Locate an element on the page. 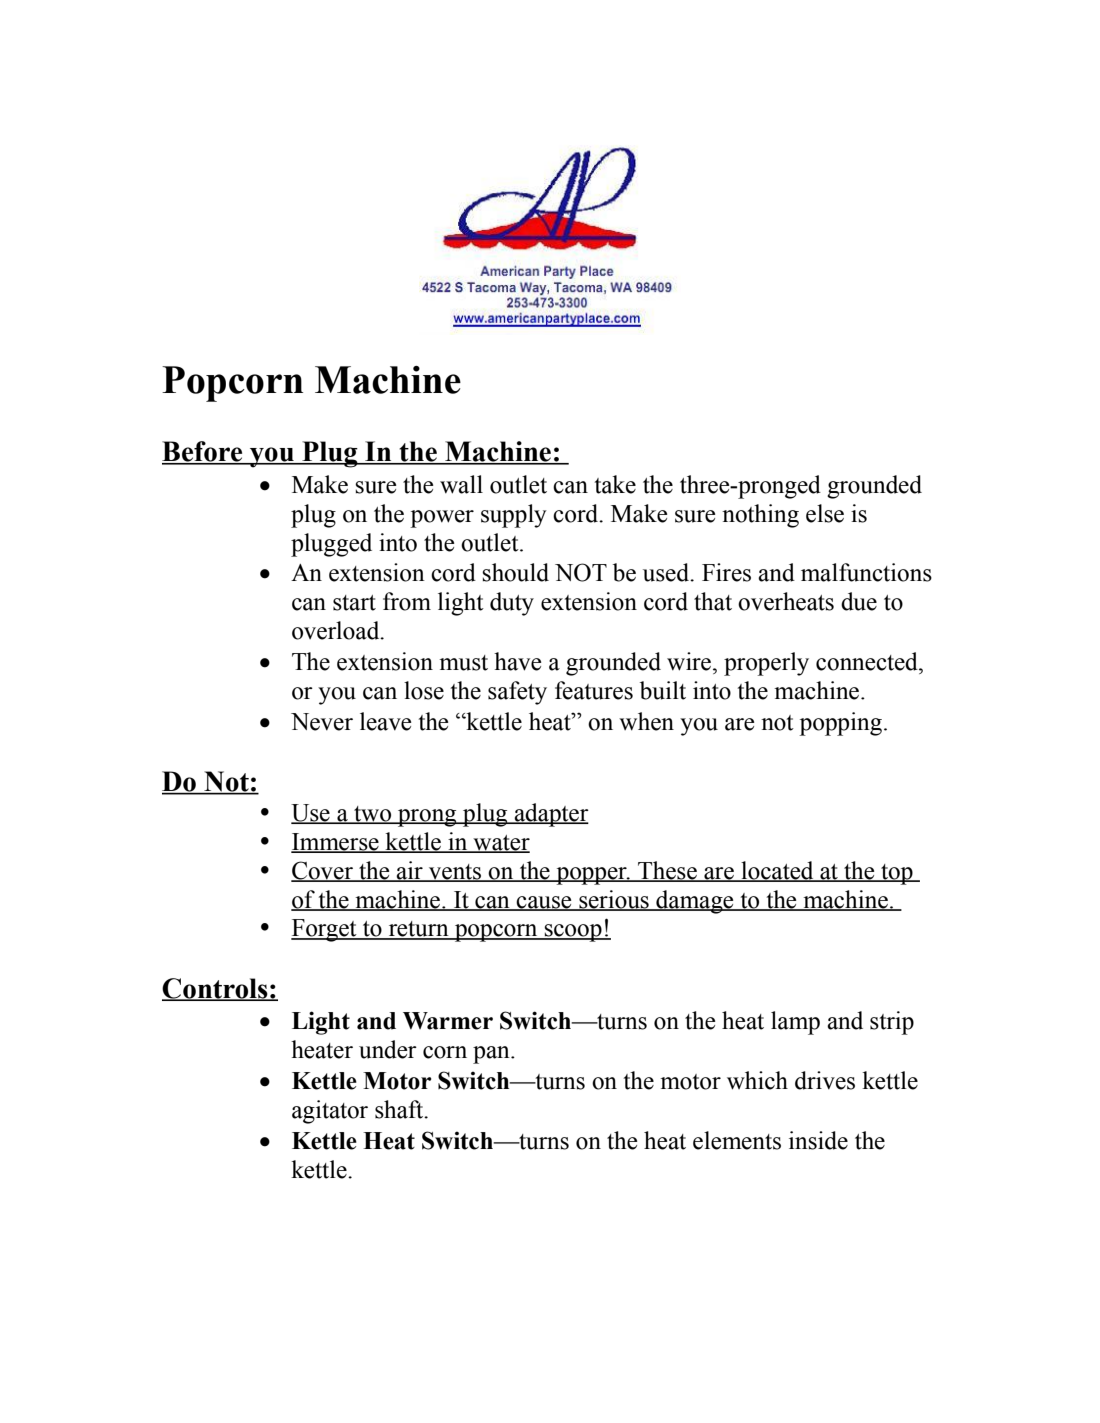 The width and height of the image is (1100, 1423). else is located at coordinates (825, 513).
